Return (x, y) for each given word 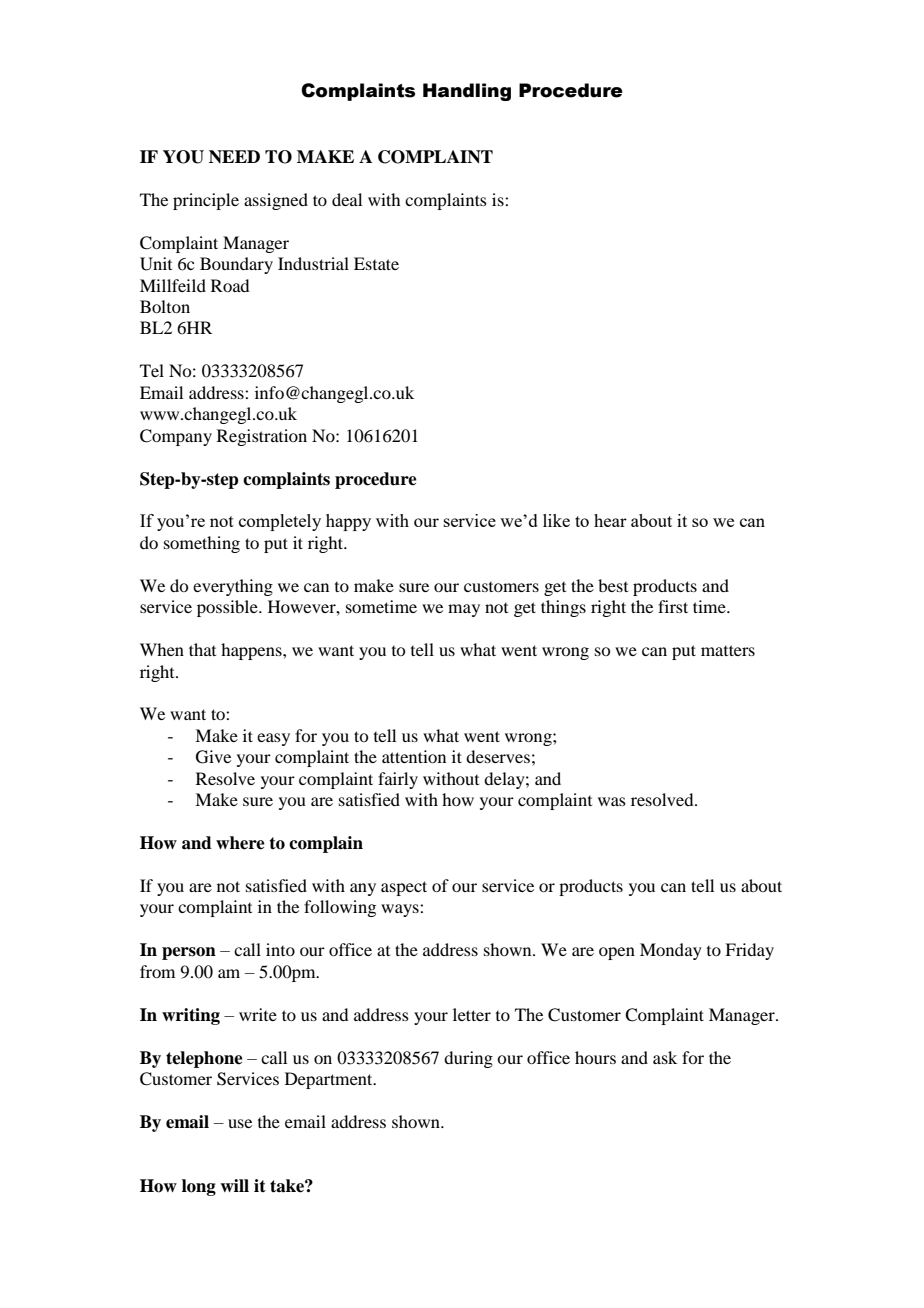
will (234, 1185)
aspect (404, 888)
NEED (234, 156)
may (464, 610)
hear (610, 520)
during (468, 1059)
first (673, 606)
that (202, 649)
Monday (671, 951)
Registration (262, 437)
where (240, 843)
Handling (467, 92)
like (556, 520)
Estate (376, 263)
